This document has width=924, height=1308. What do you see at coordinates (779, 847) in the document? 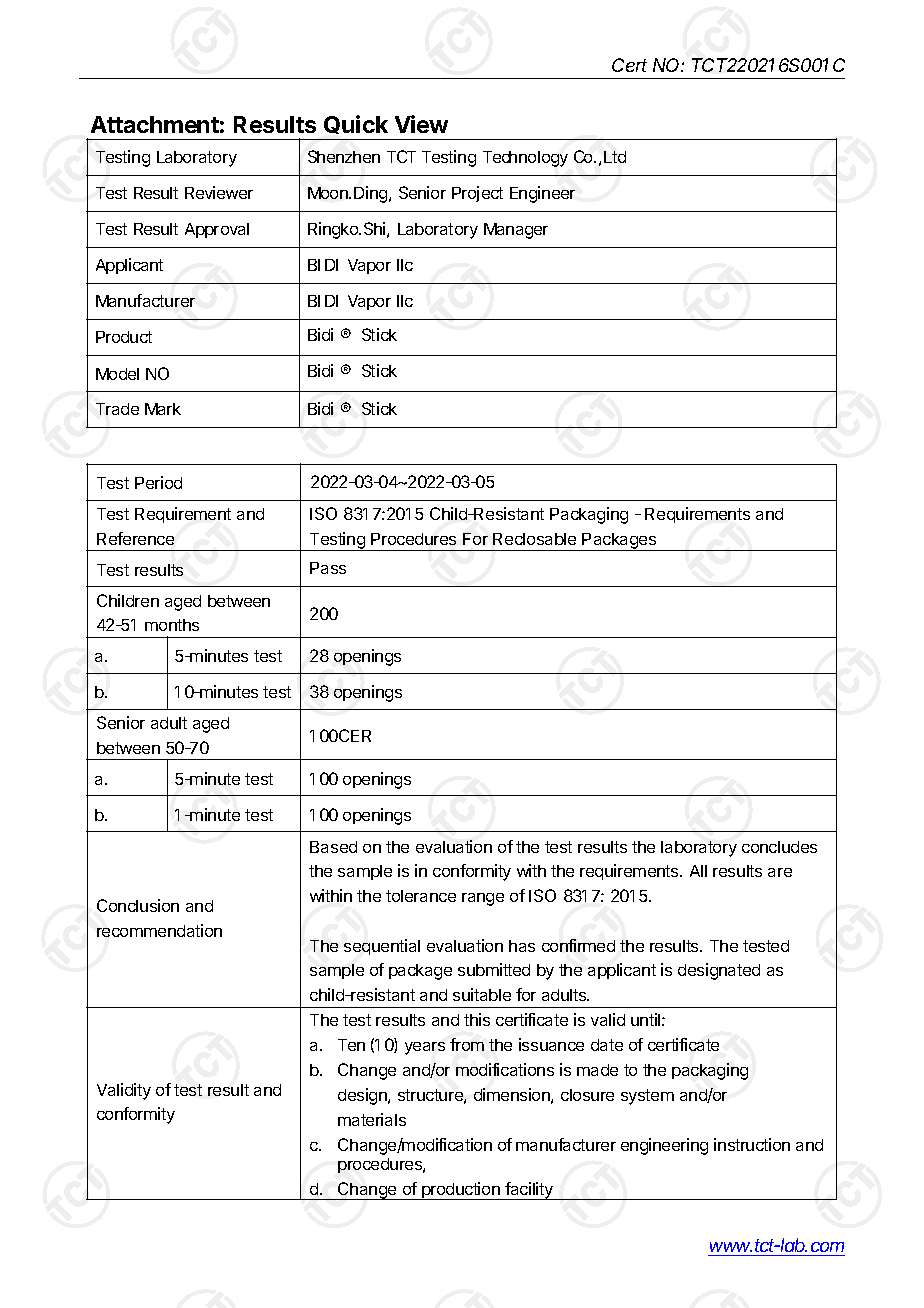
I see `concludes` at bounding box center [779, 847].
